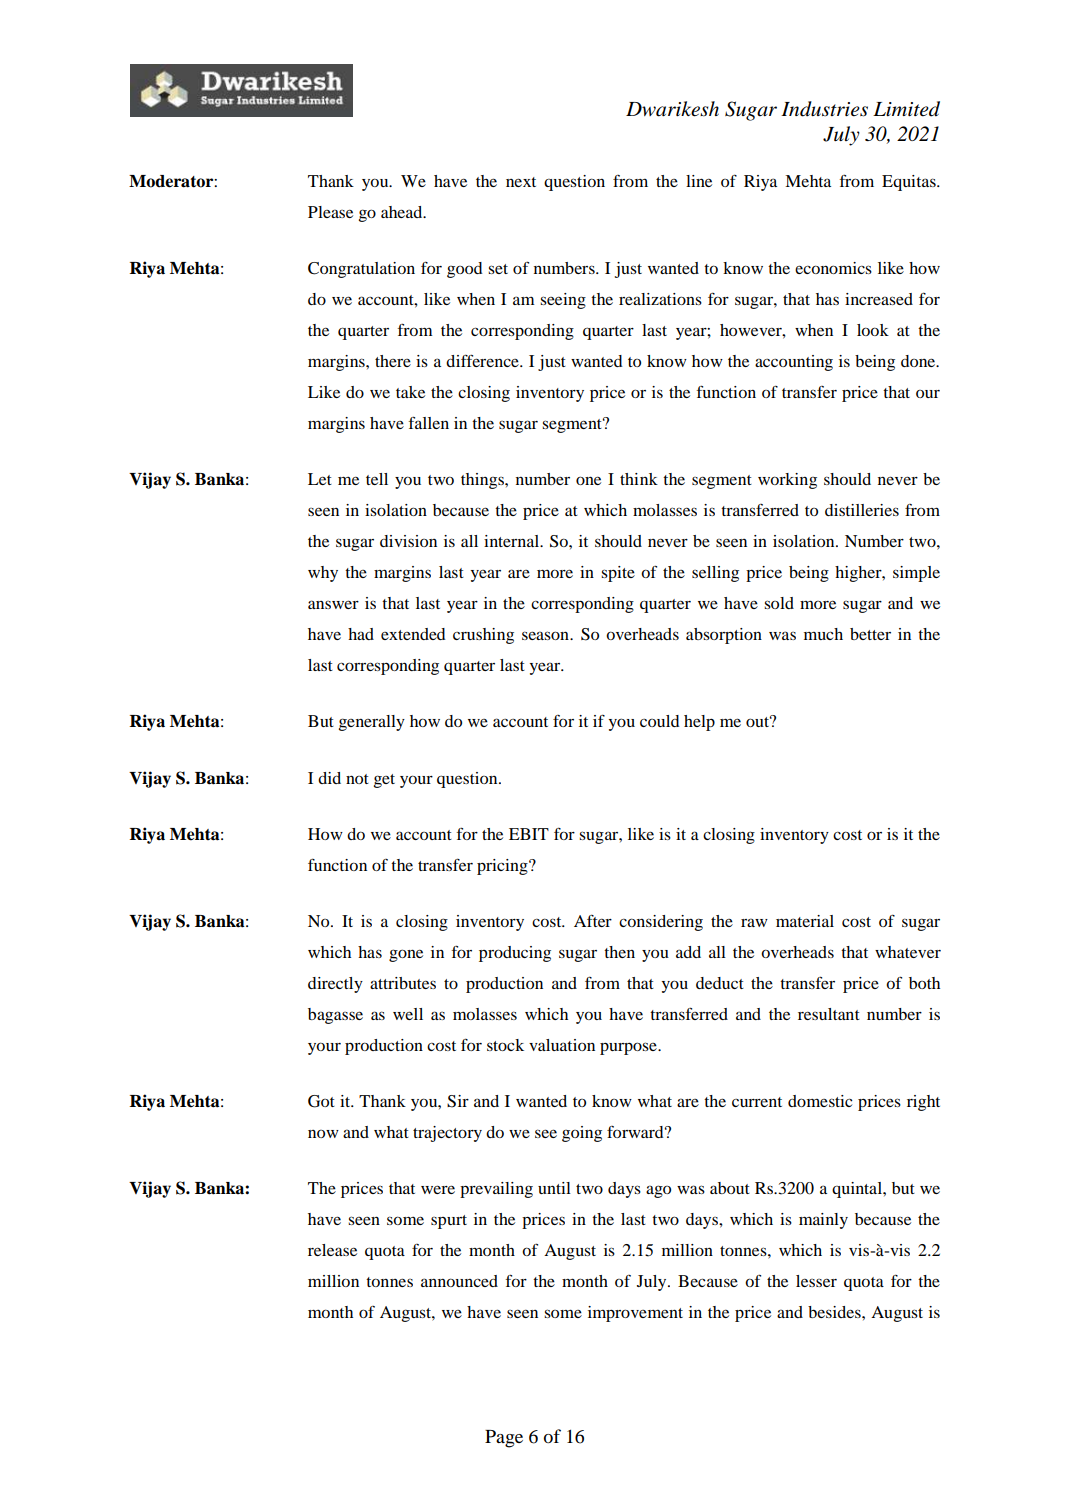 Image resolution: width=1070 pixels, height=1512 pixels. Describe the element at coordinates (504, 1439) in the screenshot. I see `Page` at that location.
